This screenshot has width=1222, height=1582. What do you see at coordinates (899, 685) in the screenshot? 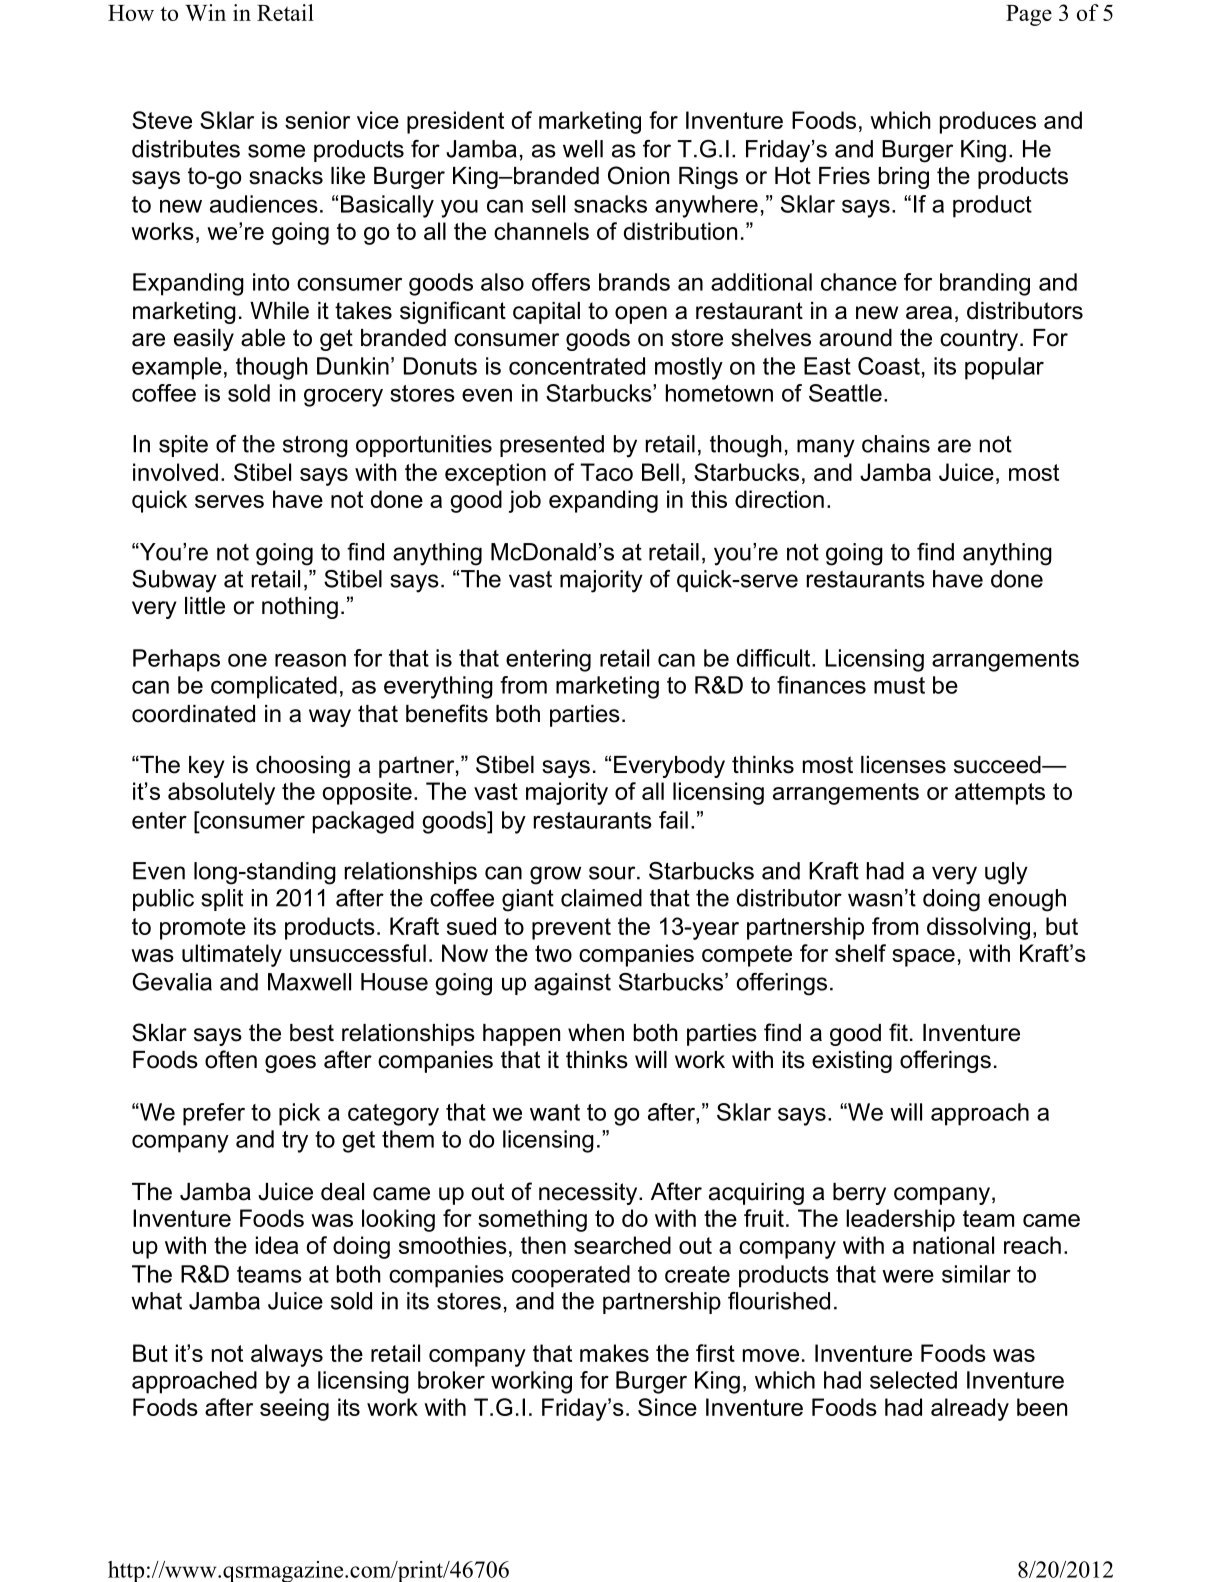
I see `must` at bounding box center [899, 685].
